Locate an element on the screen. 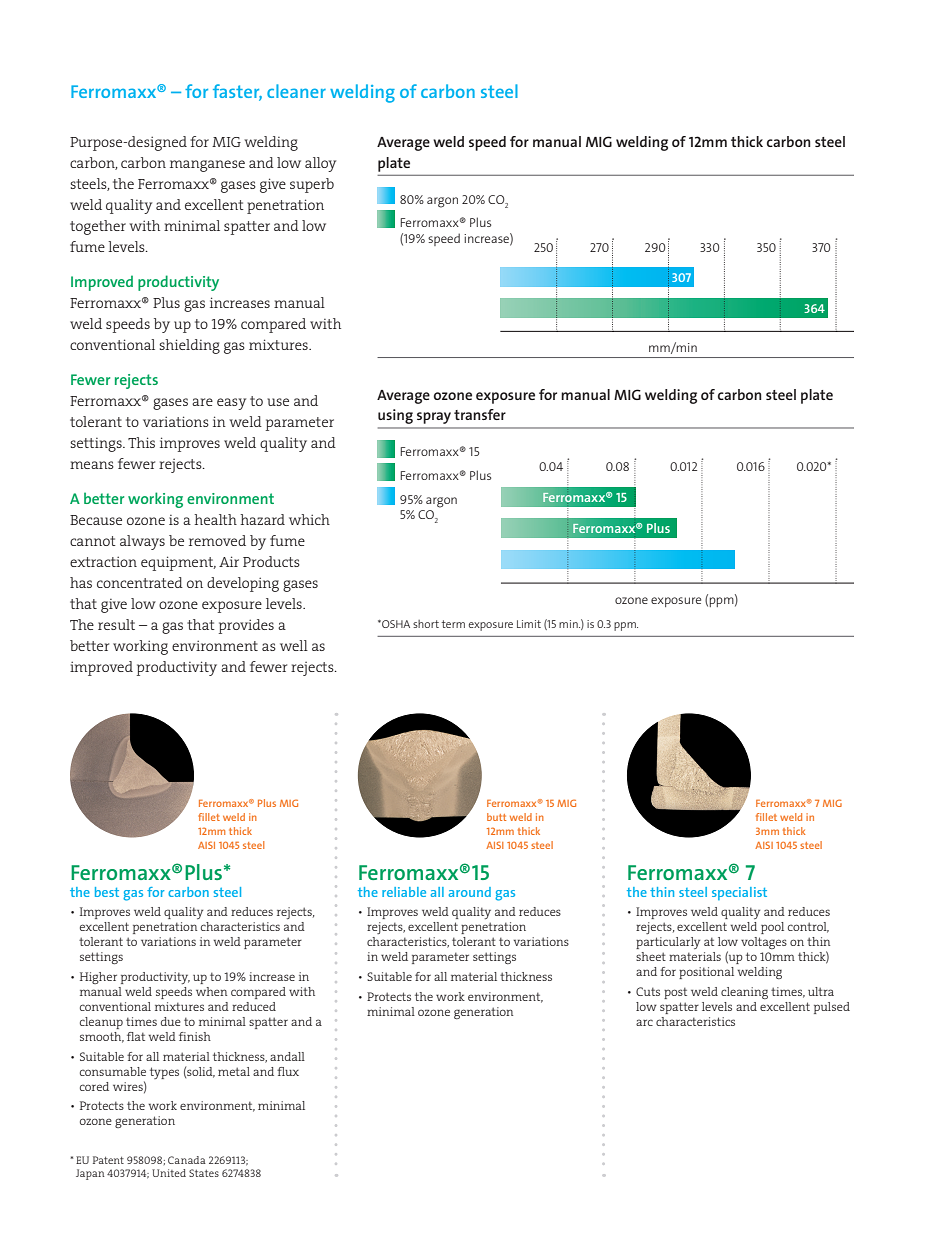 This screenshot has width=952, height=1233. spray is located at coordinates (434, 418).
